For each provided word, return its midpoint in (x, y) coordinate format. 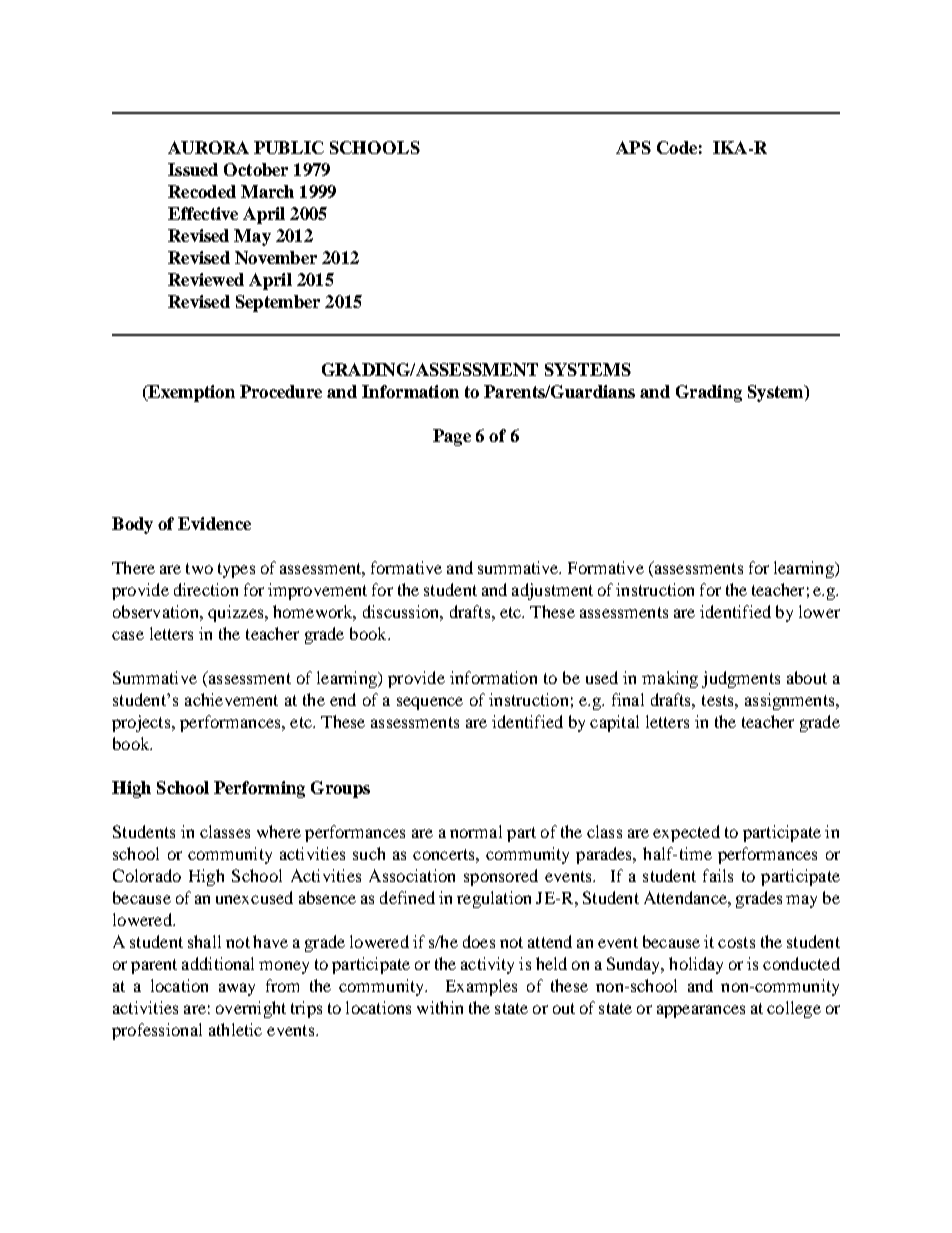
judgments (741, 679)
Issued (193, 169)
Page (452, 437)
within (440, 1007)
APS (633, 147)
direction (206, 589)
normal (476, 831)
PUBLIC (289, 147)
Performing (259, 789)
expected (686, 833)
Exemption (190, 393)
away (237, 989)
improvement (317, 591)
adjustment (552, 591)
